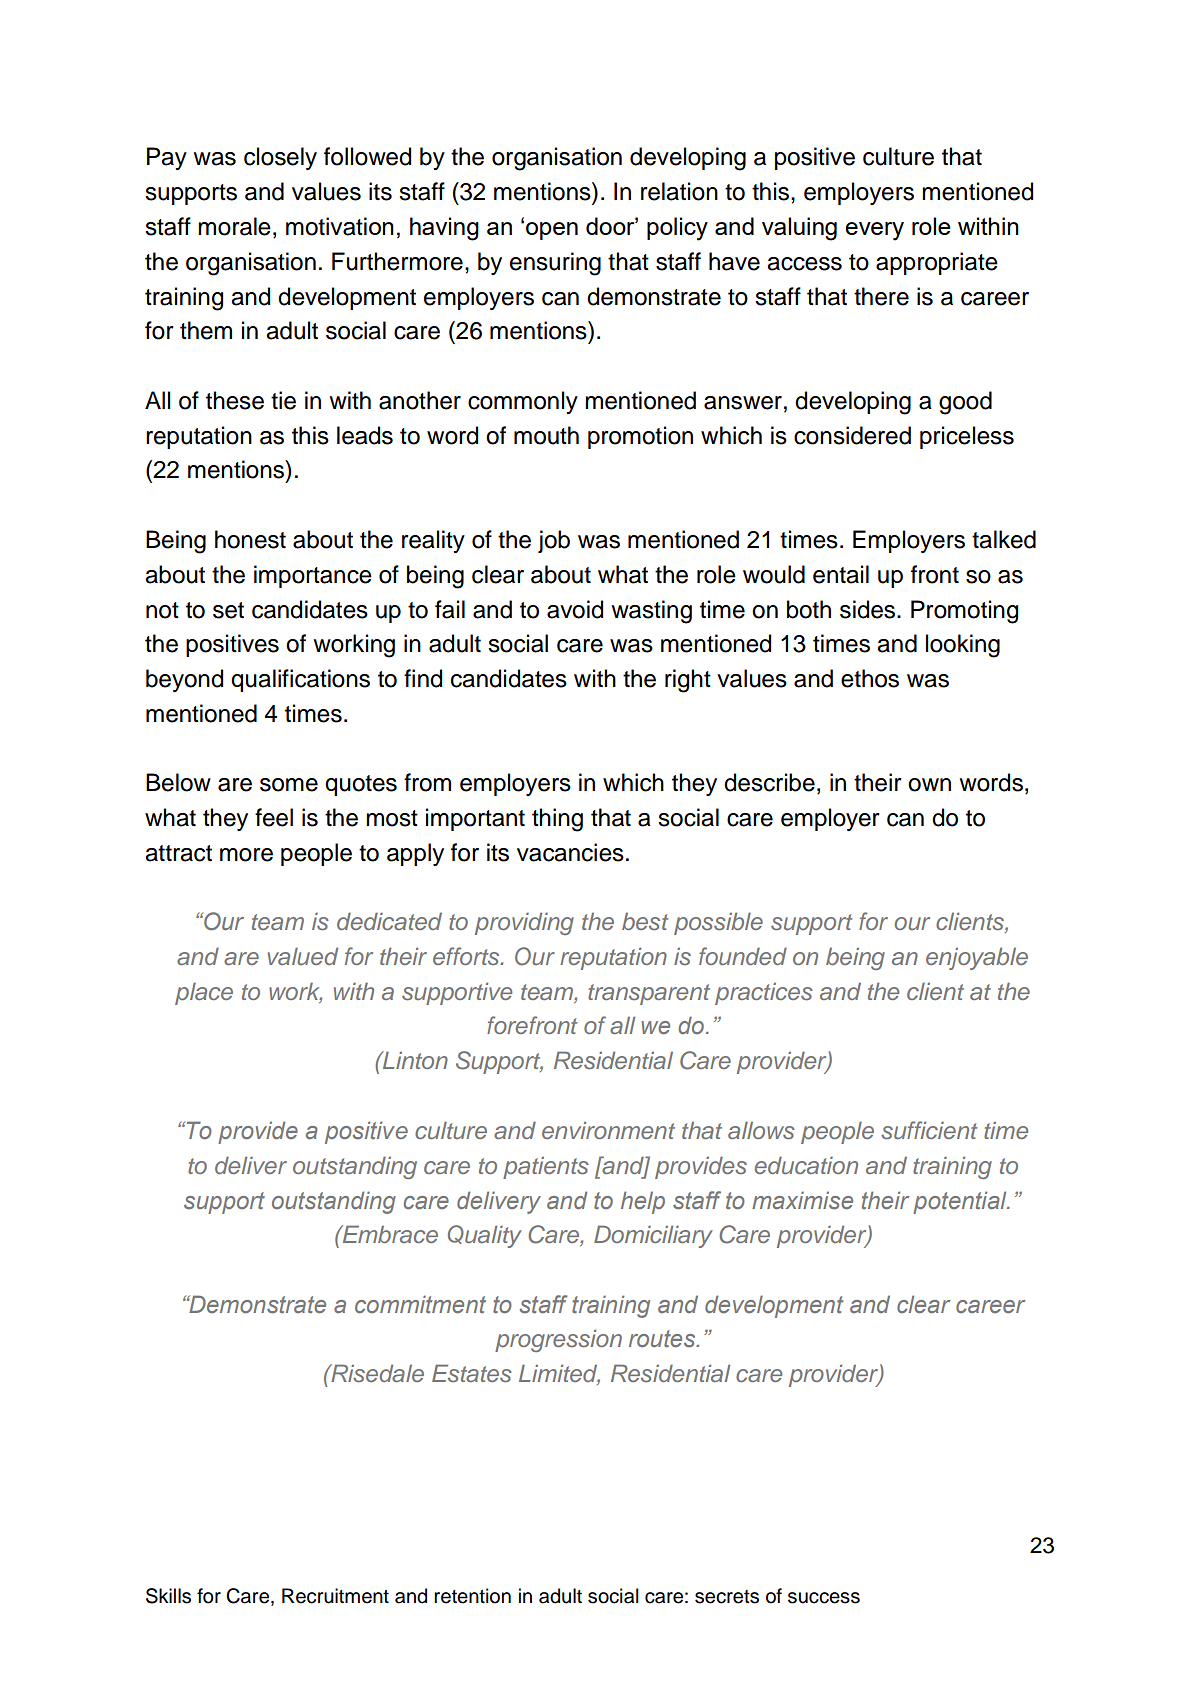 The image size is (1200, 1697). What do you see at coordinates (929, 1130) in the screenshot?
I see `sufficient` at bounding box center [929, 1130].
